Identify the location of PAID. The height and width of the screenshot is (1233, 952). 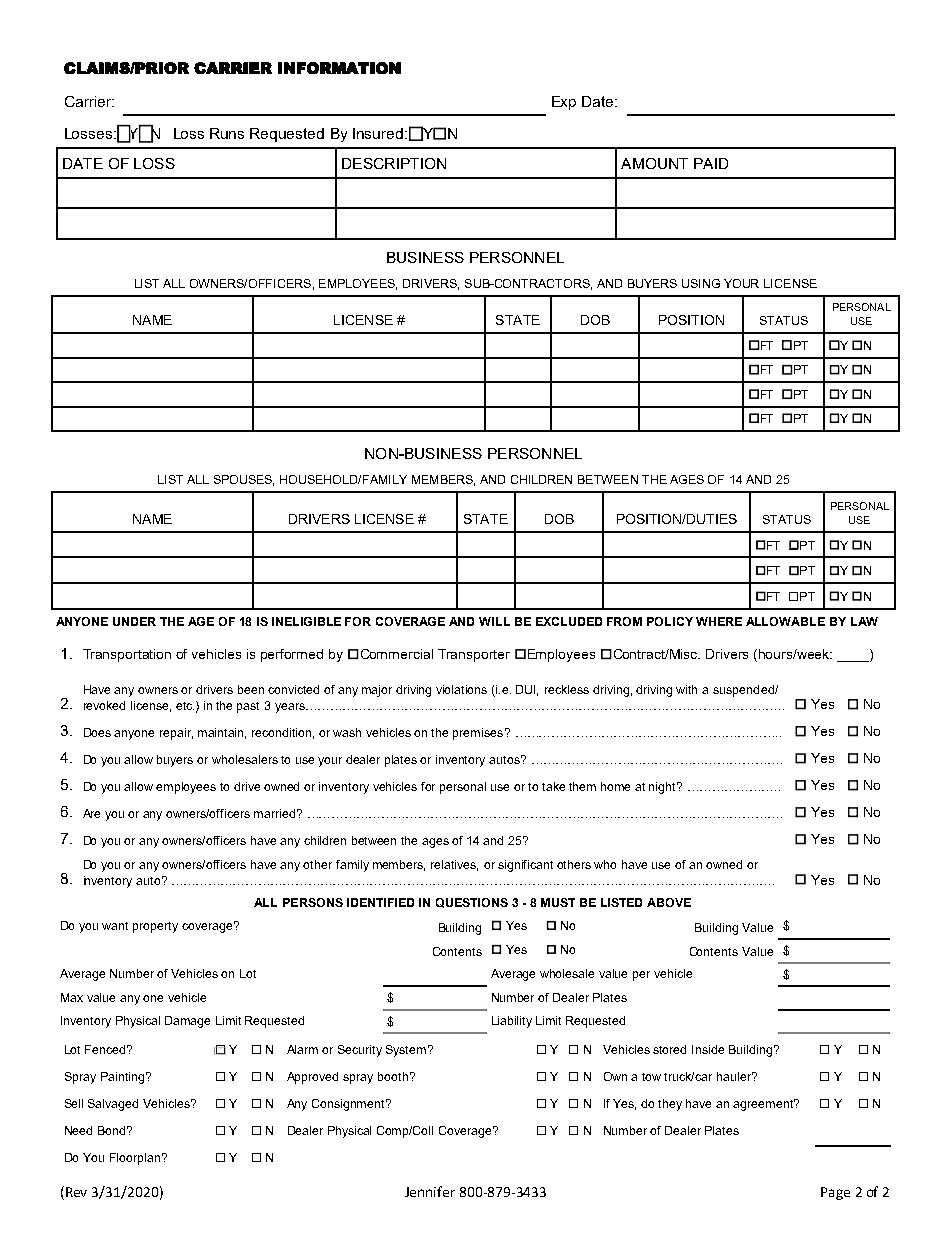
(711, 163).
